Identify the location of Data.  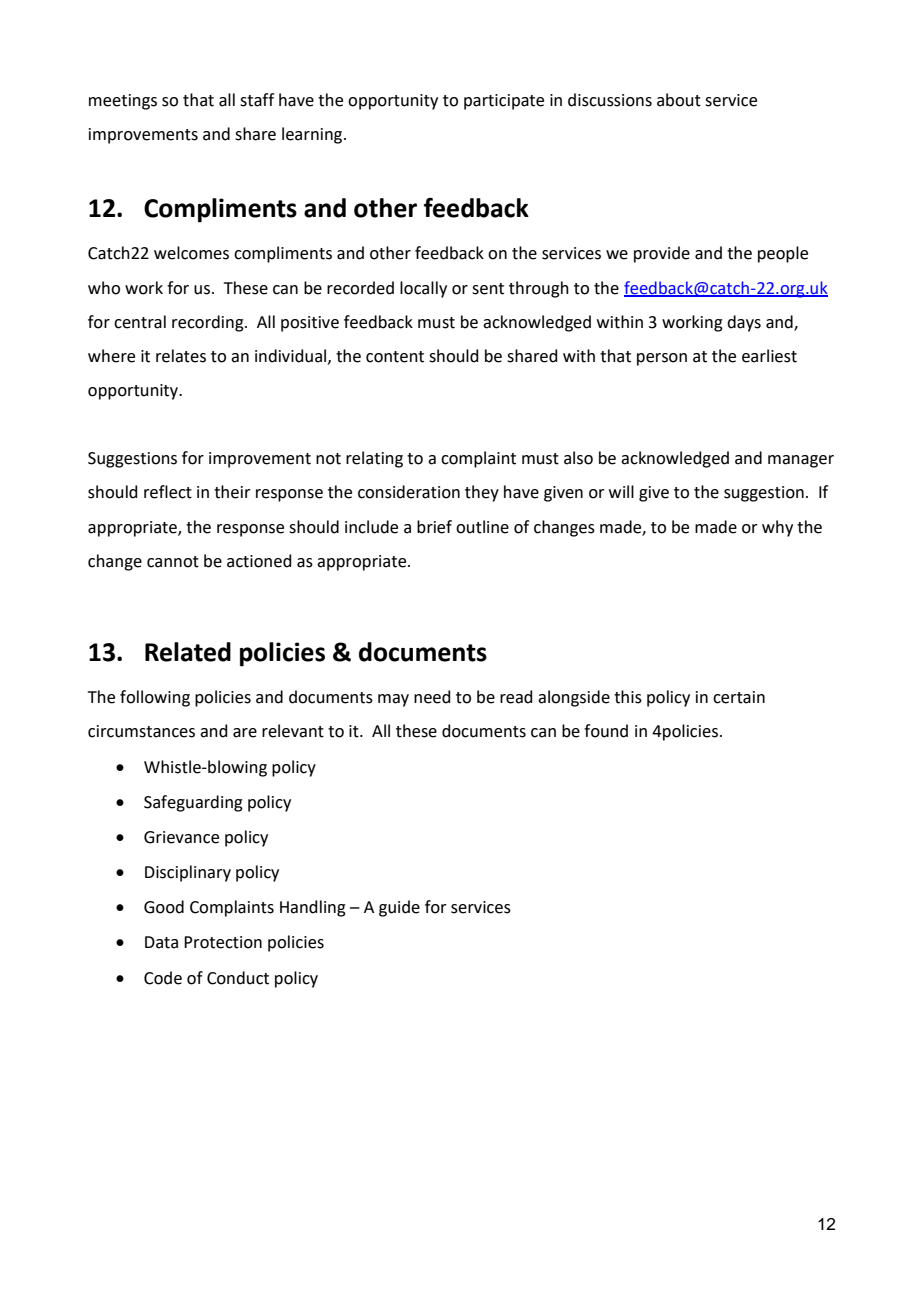
(161, 942).
